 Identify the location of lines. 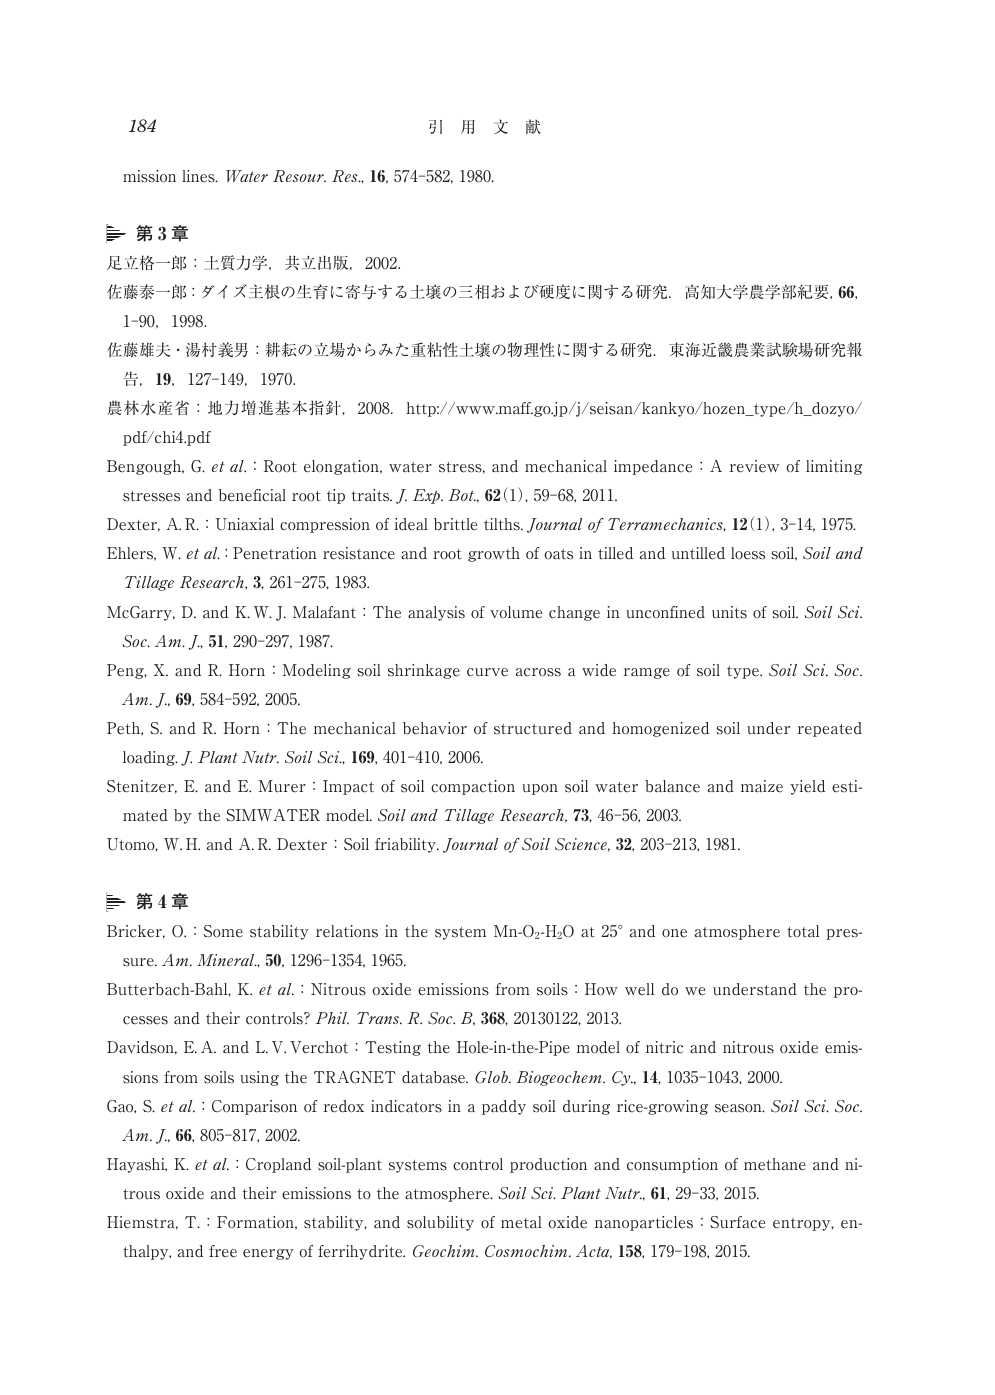
(199, 176).
